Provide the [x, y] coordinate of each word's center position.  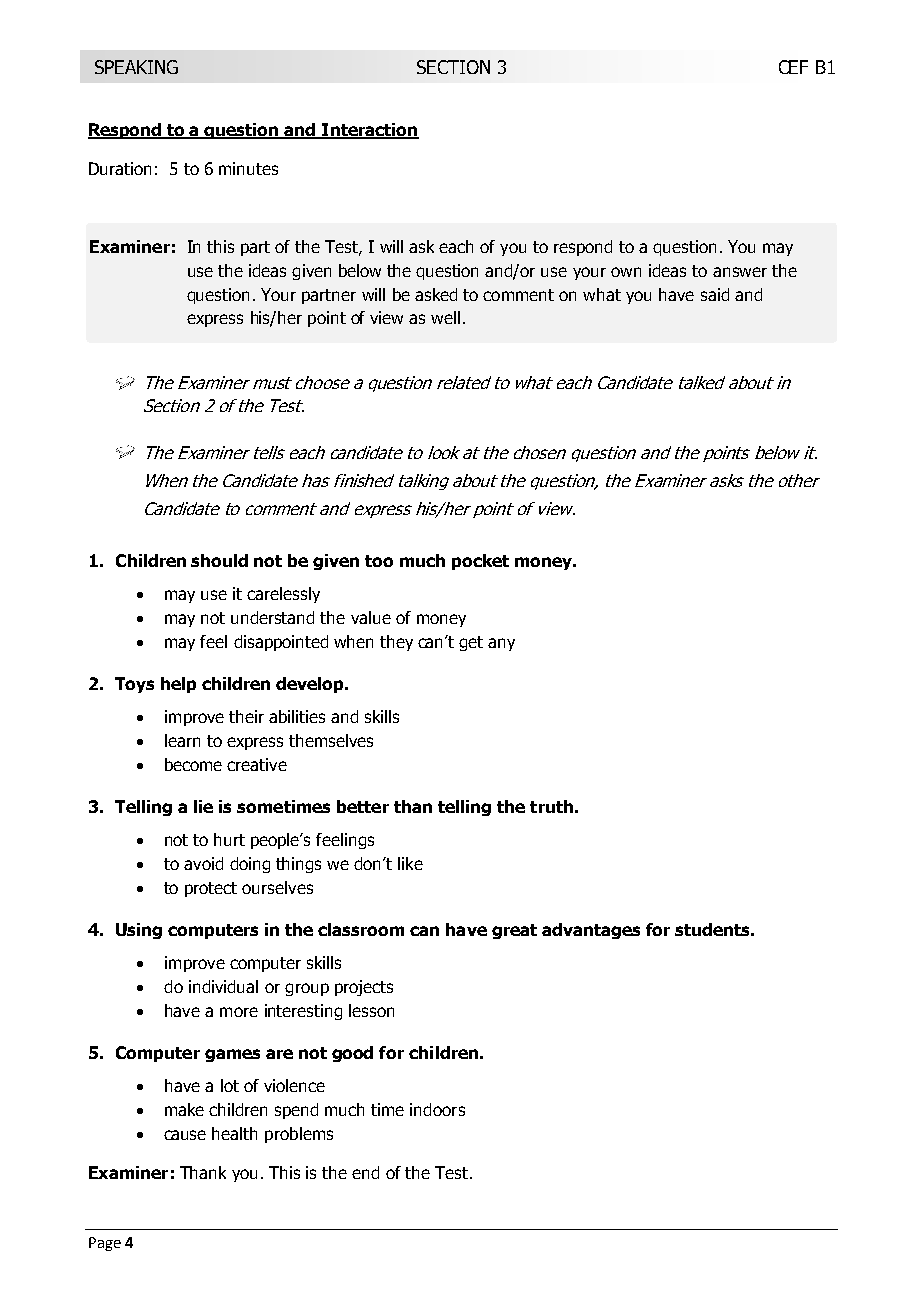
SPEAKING [136, 67]
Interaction [369, 131]
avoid [203, 863]
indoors [437, 1109]
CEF [793, 67]
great [514, 931]
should [219, 560]
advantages [591, 931]
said [715, 294]
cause [185, 1135]
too [379, 561]
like [410, 863]
